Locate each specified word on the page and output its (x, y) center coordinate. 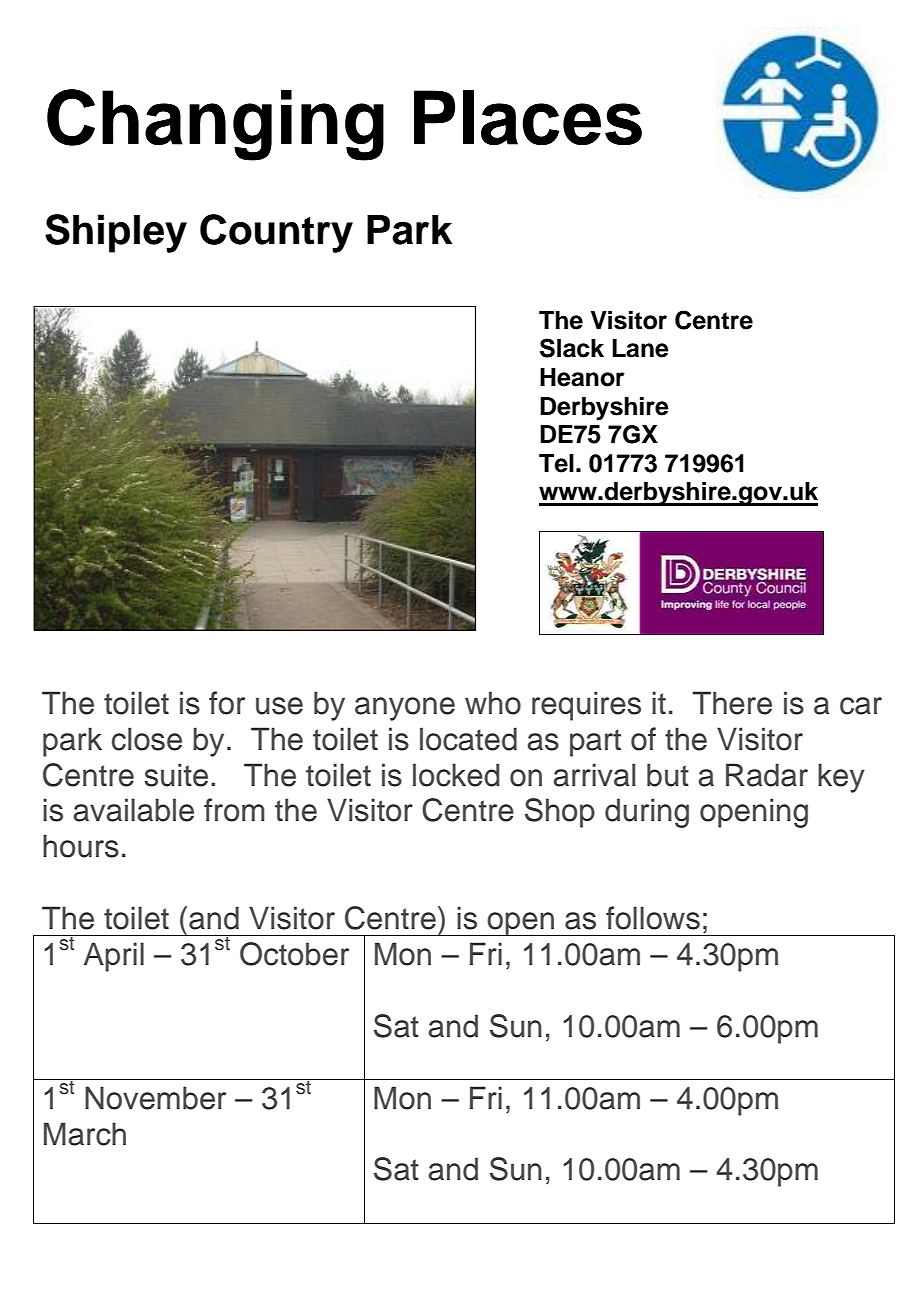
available (133, 810)
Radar (767, 775)
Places (528, 118)
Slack (572, 348)
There (732, 703)
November (155, 1098)
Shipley (116, 233)
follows (653, 918)
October (294, 954)
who (493, 703)
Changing (215, 125)
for (227, 703)
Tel (556, 463)
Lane (640, 348)
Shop (560, 813)
